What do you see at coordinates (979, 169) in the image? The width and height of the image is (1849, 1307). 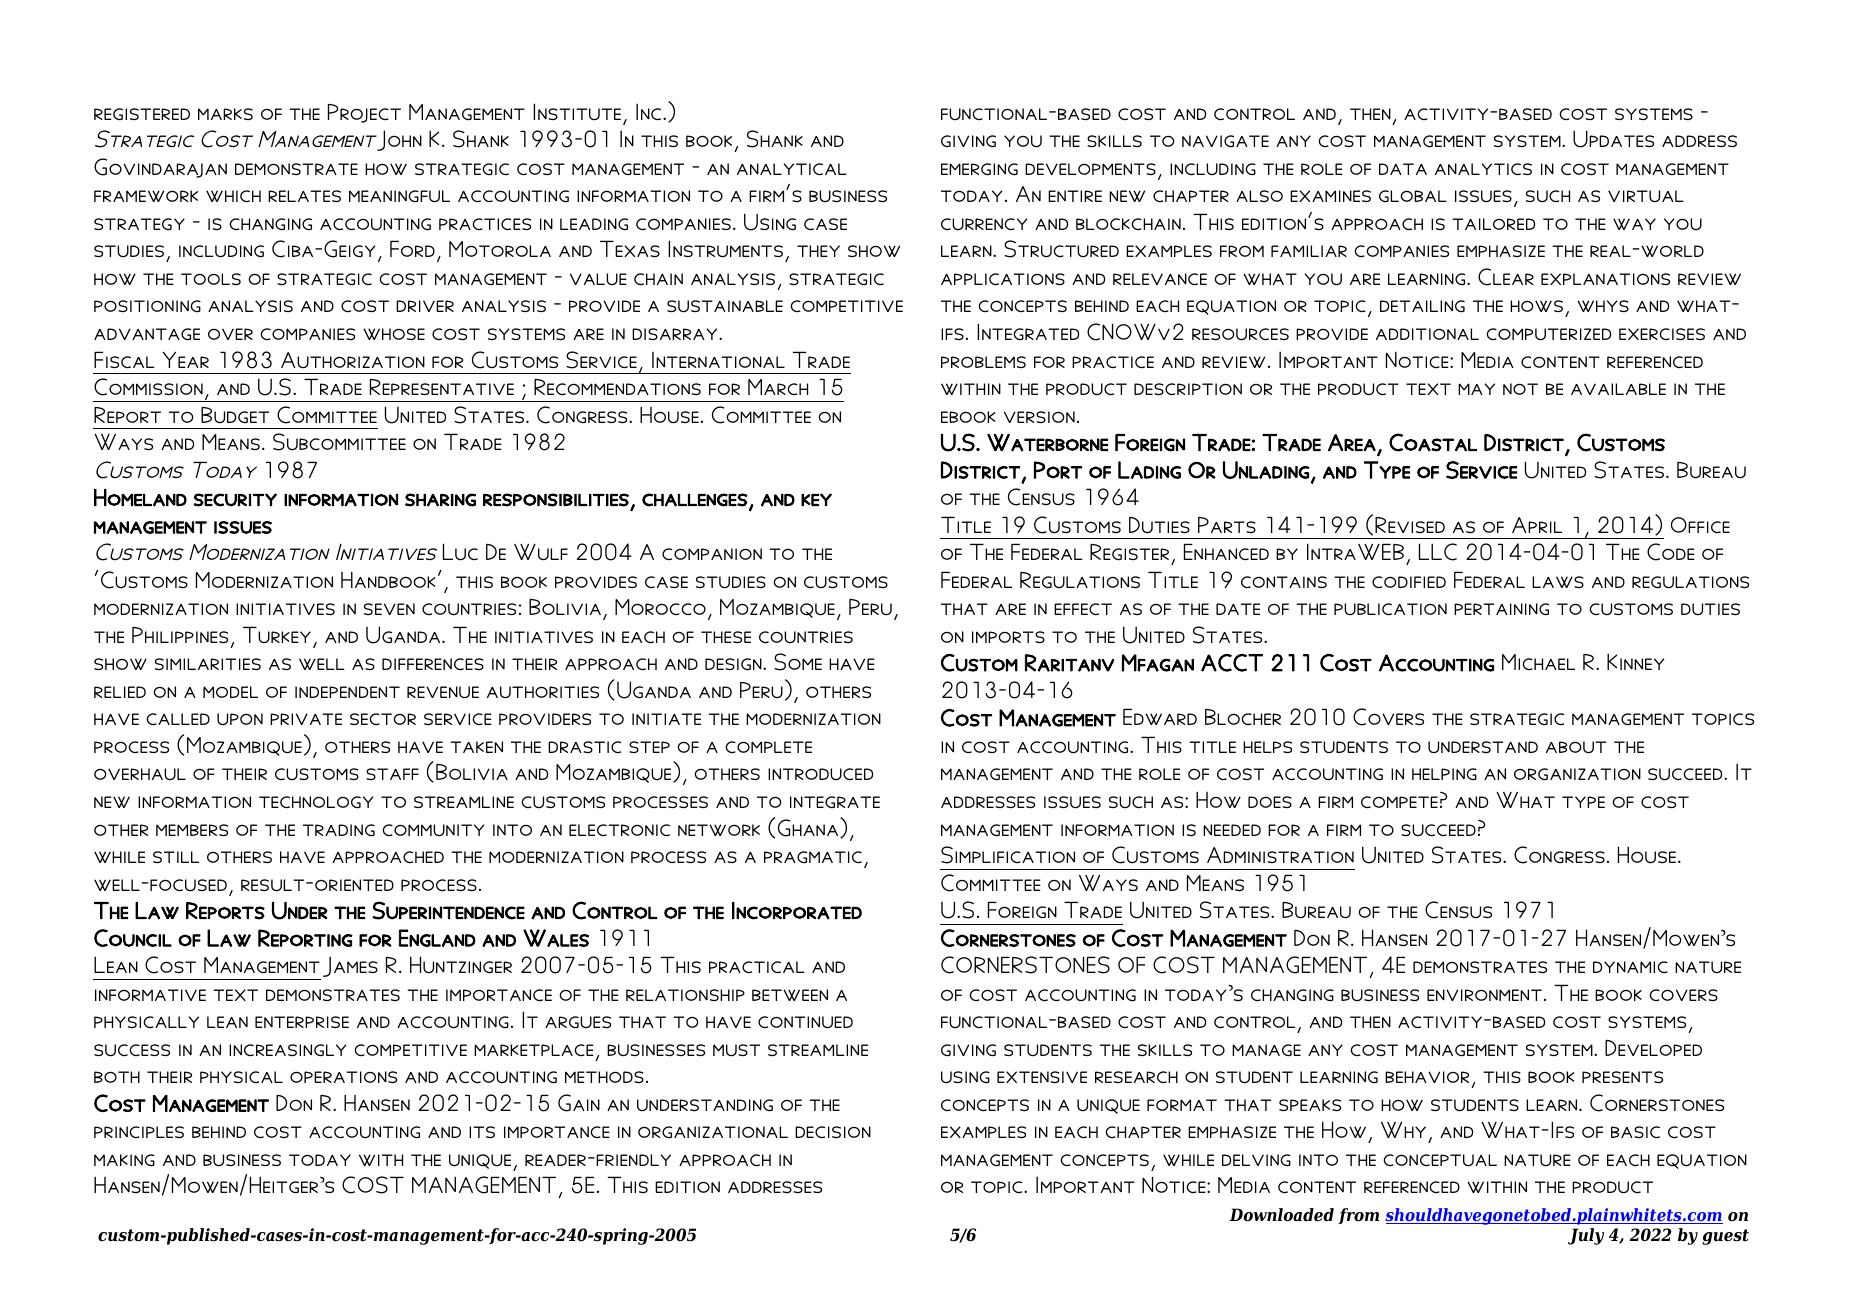 I see `emerging` at bounding box center [979, 169].
